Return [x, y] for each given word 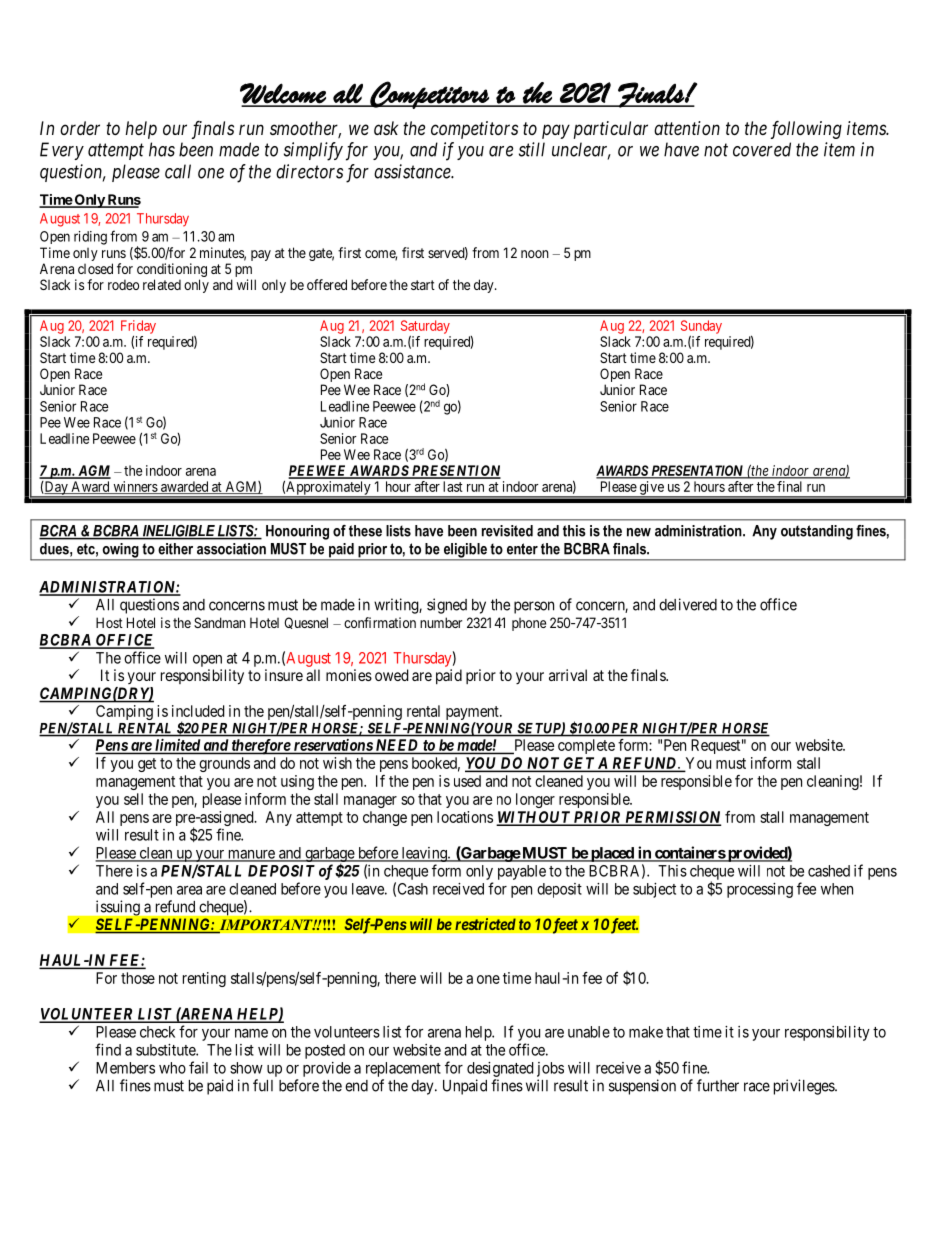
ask [386, 128]
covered [762, 149]
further [718, 1085]
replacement [403, 1069]
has [162, 149]
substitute [166, 1050]
